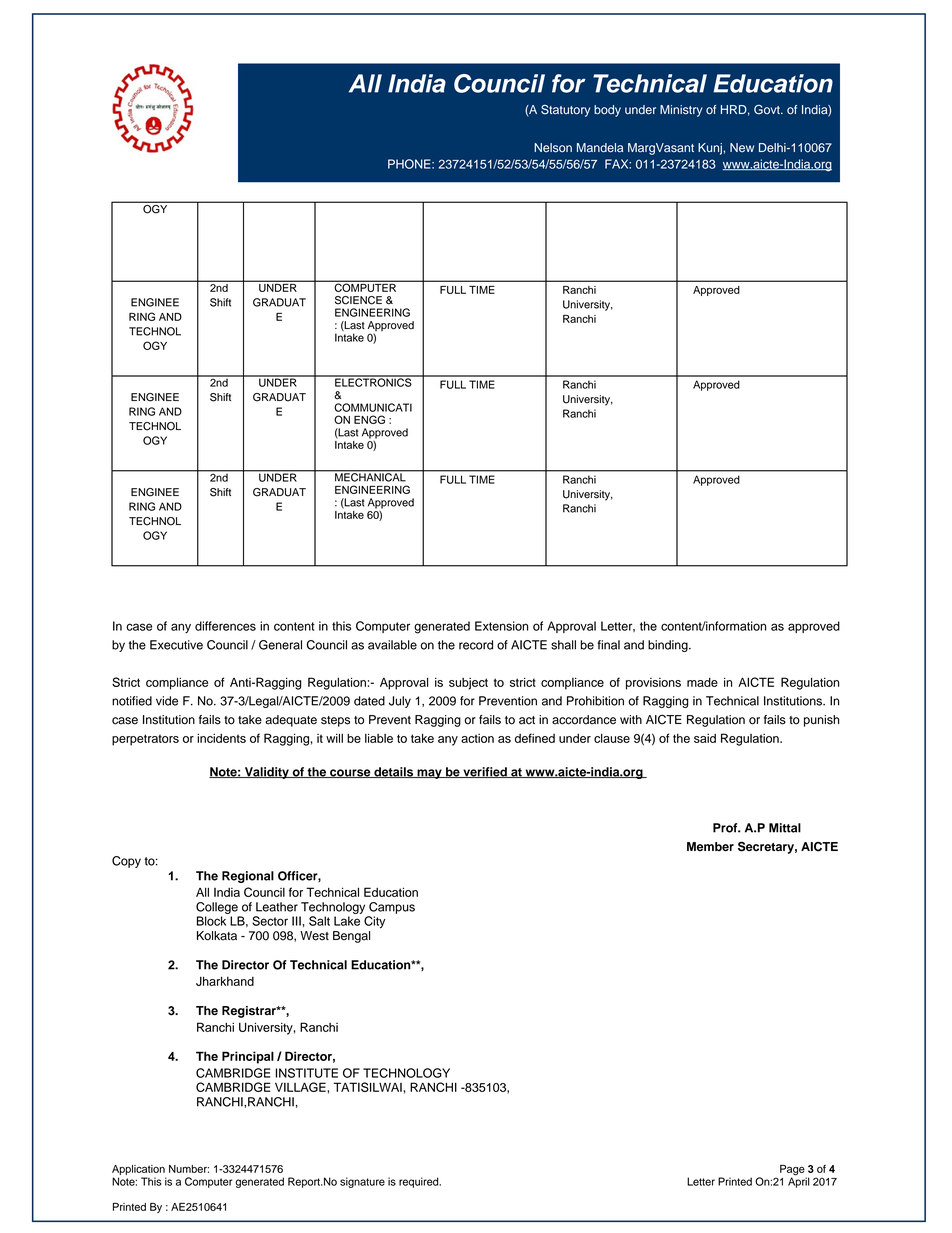 The width and height of the screenshot is (952, 1233). Describe the element at coordinates (138, 1170) in the screenshot. I see `Application` at that location.
